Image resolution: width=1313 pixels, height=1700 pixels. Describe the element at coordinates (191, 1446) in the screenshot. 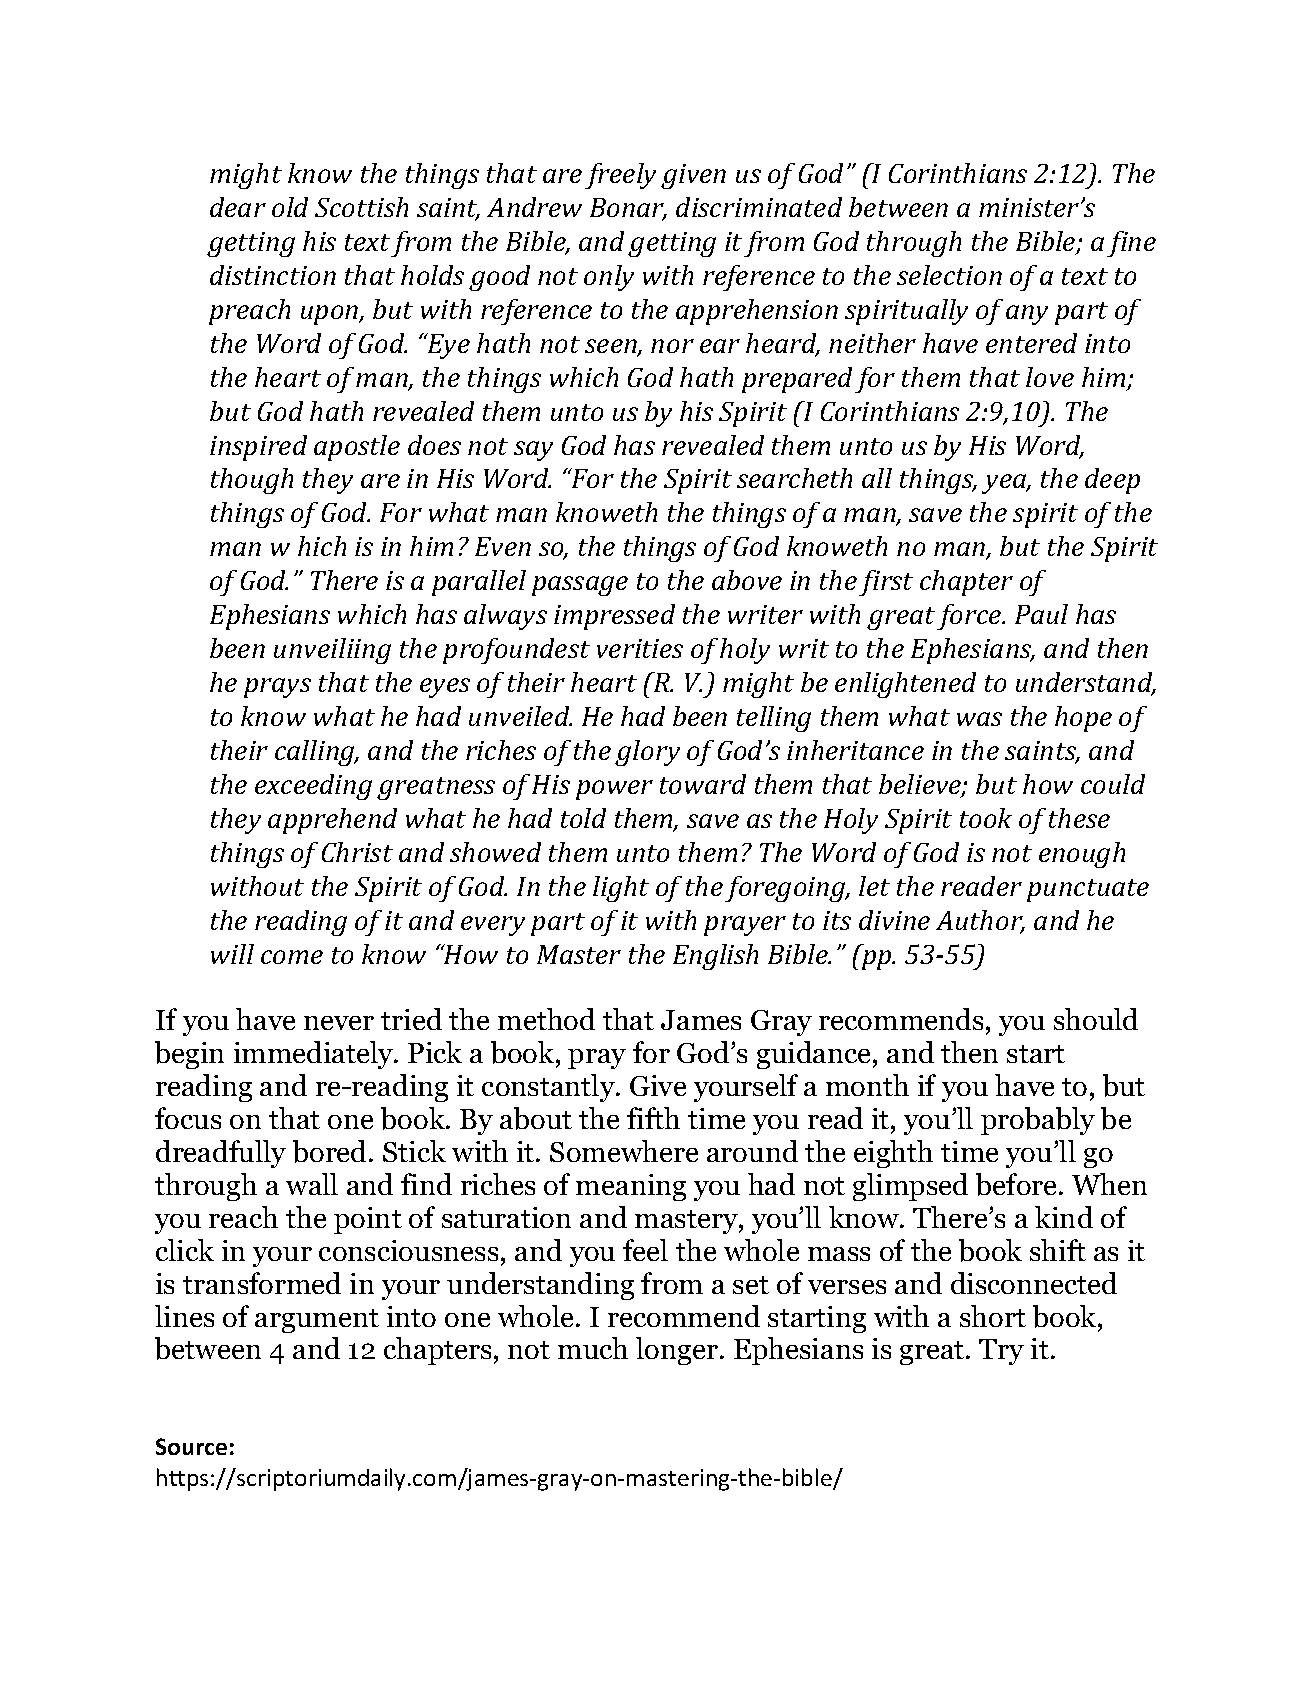

I see `Source` at that location.
